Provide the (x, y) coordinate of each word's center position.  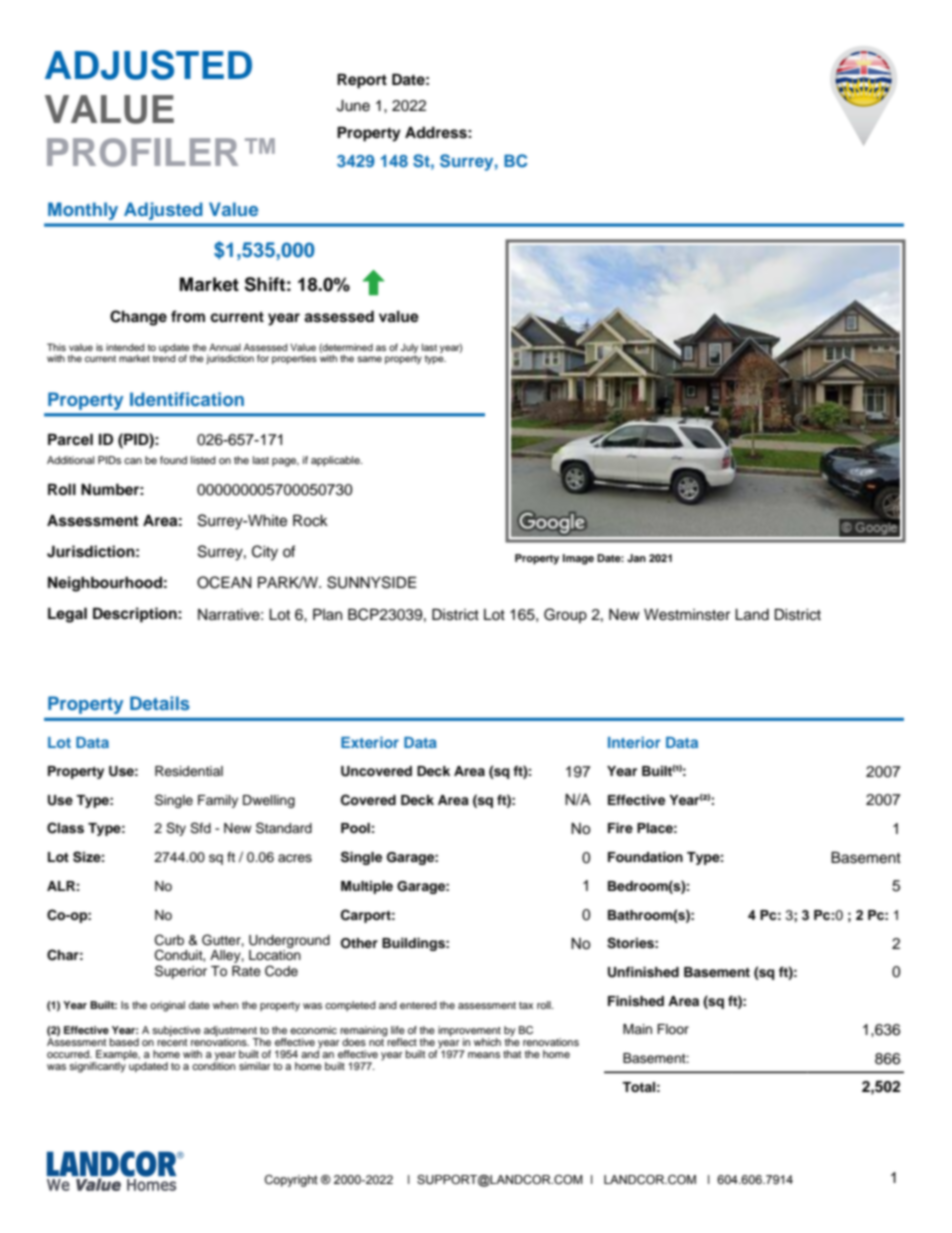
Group (565, 615)
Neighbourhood (105, 584)
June (353, 106)
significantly (97, 1066)
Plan (327, 614)
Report (362, 81)
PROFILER (142, 152)
